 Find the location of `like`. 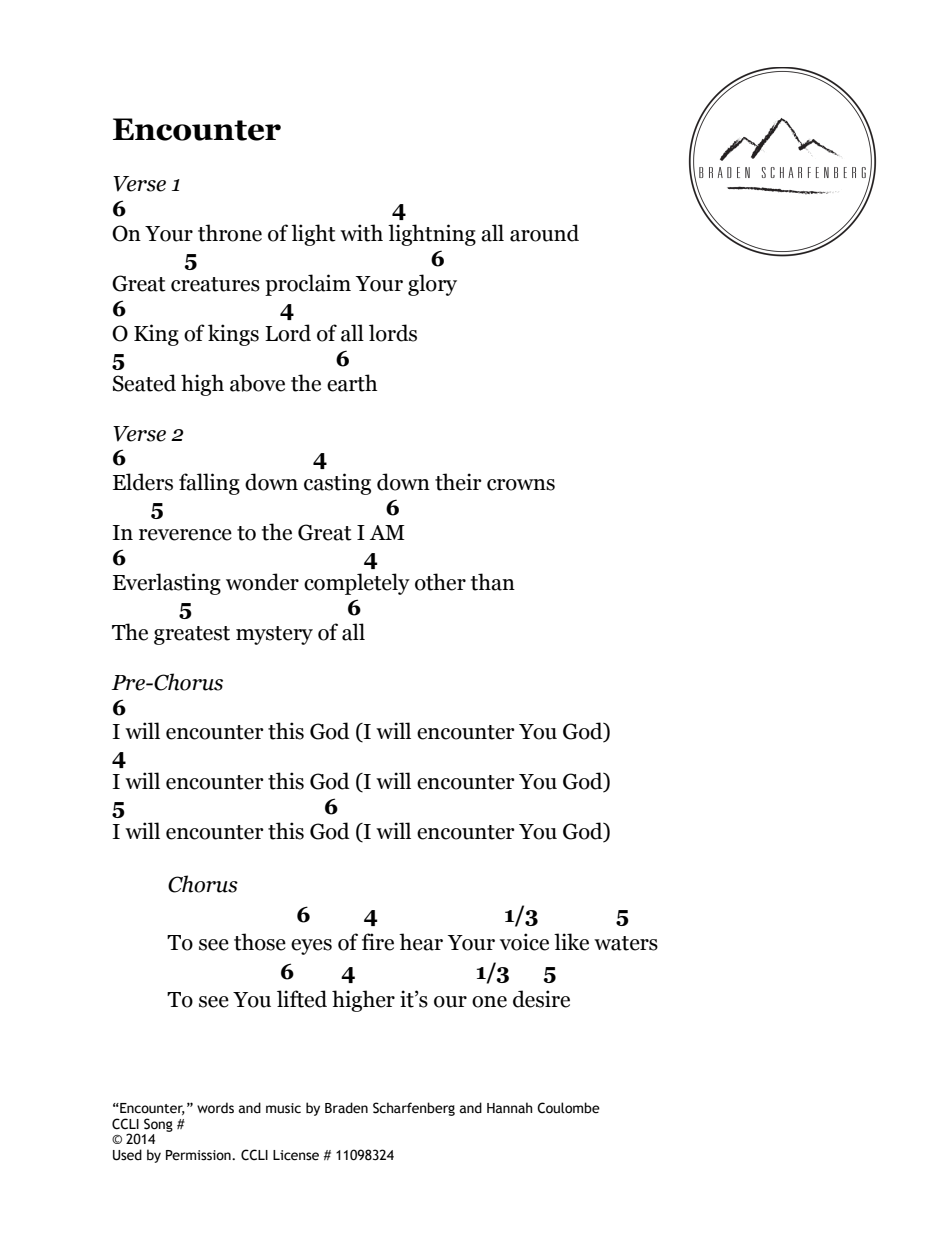

like is located at coordinates (571, 942).
